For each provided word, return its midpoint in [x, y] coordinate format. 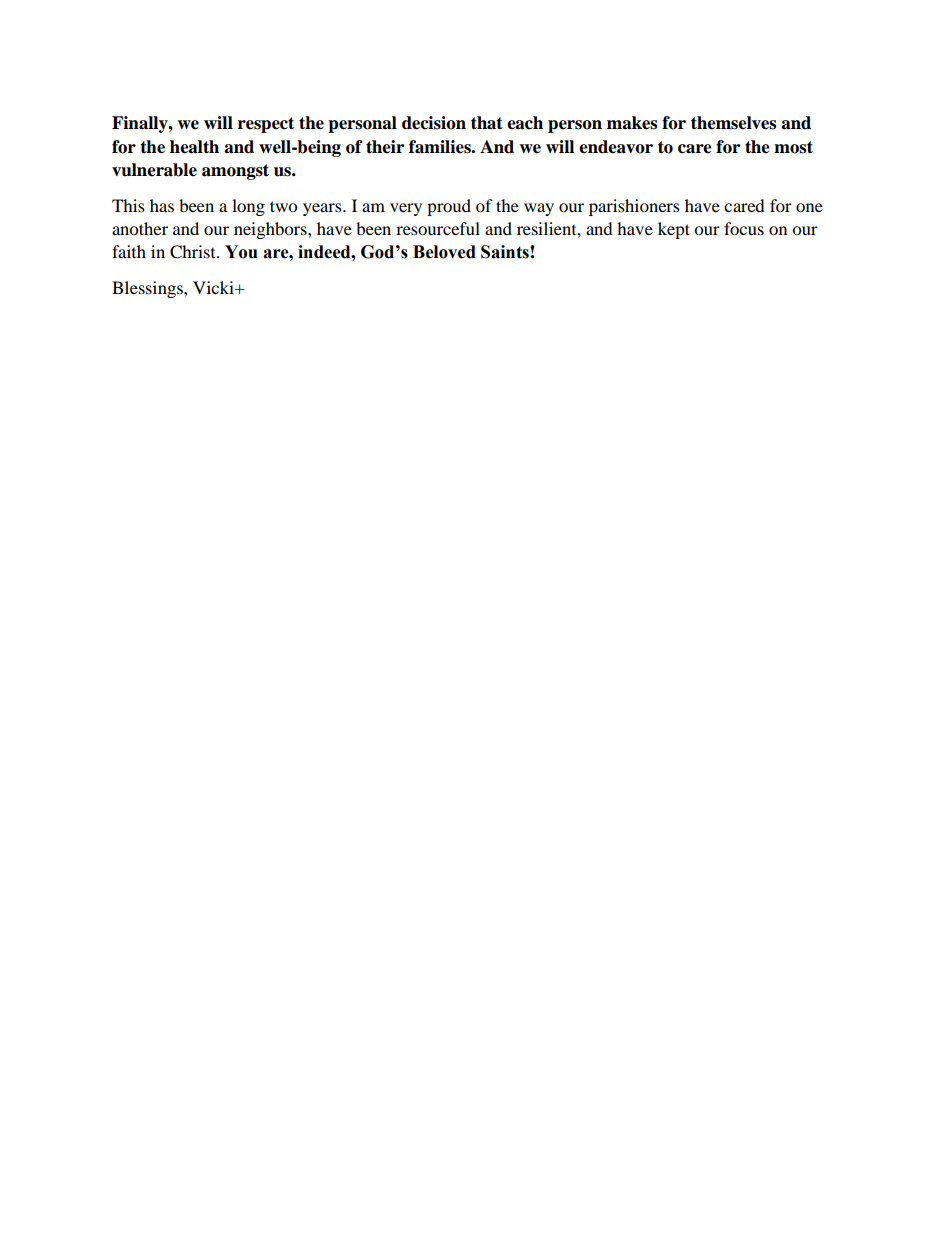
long [248, 207]
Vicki [214, 287]
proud [449, 207]
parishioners [634, 207]
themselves [733, 123]
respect [266, 125]
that [487, 123]
